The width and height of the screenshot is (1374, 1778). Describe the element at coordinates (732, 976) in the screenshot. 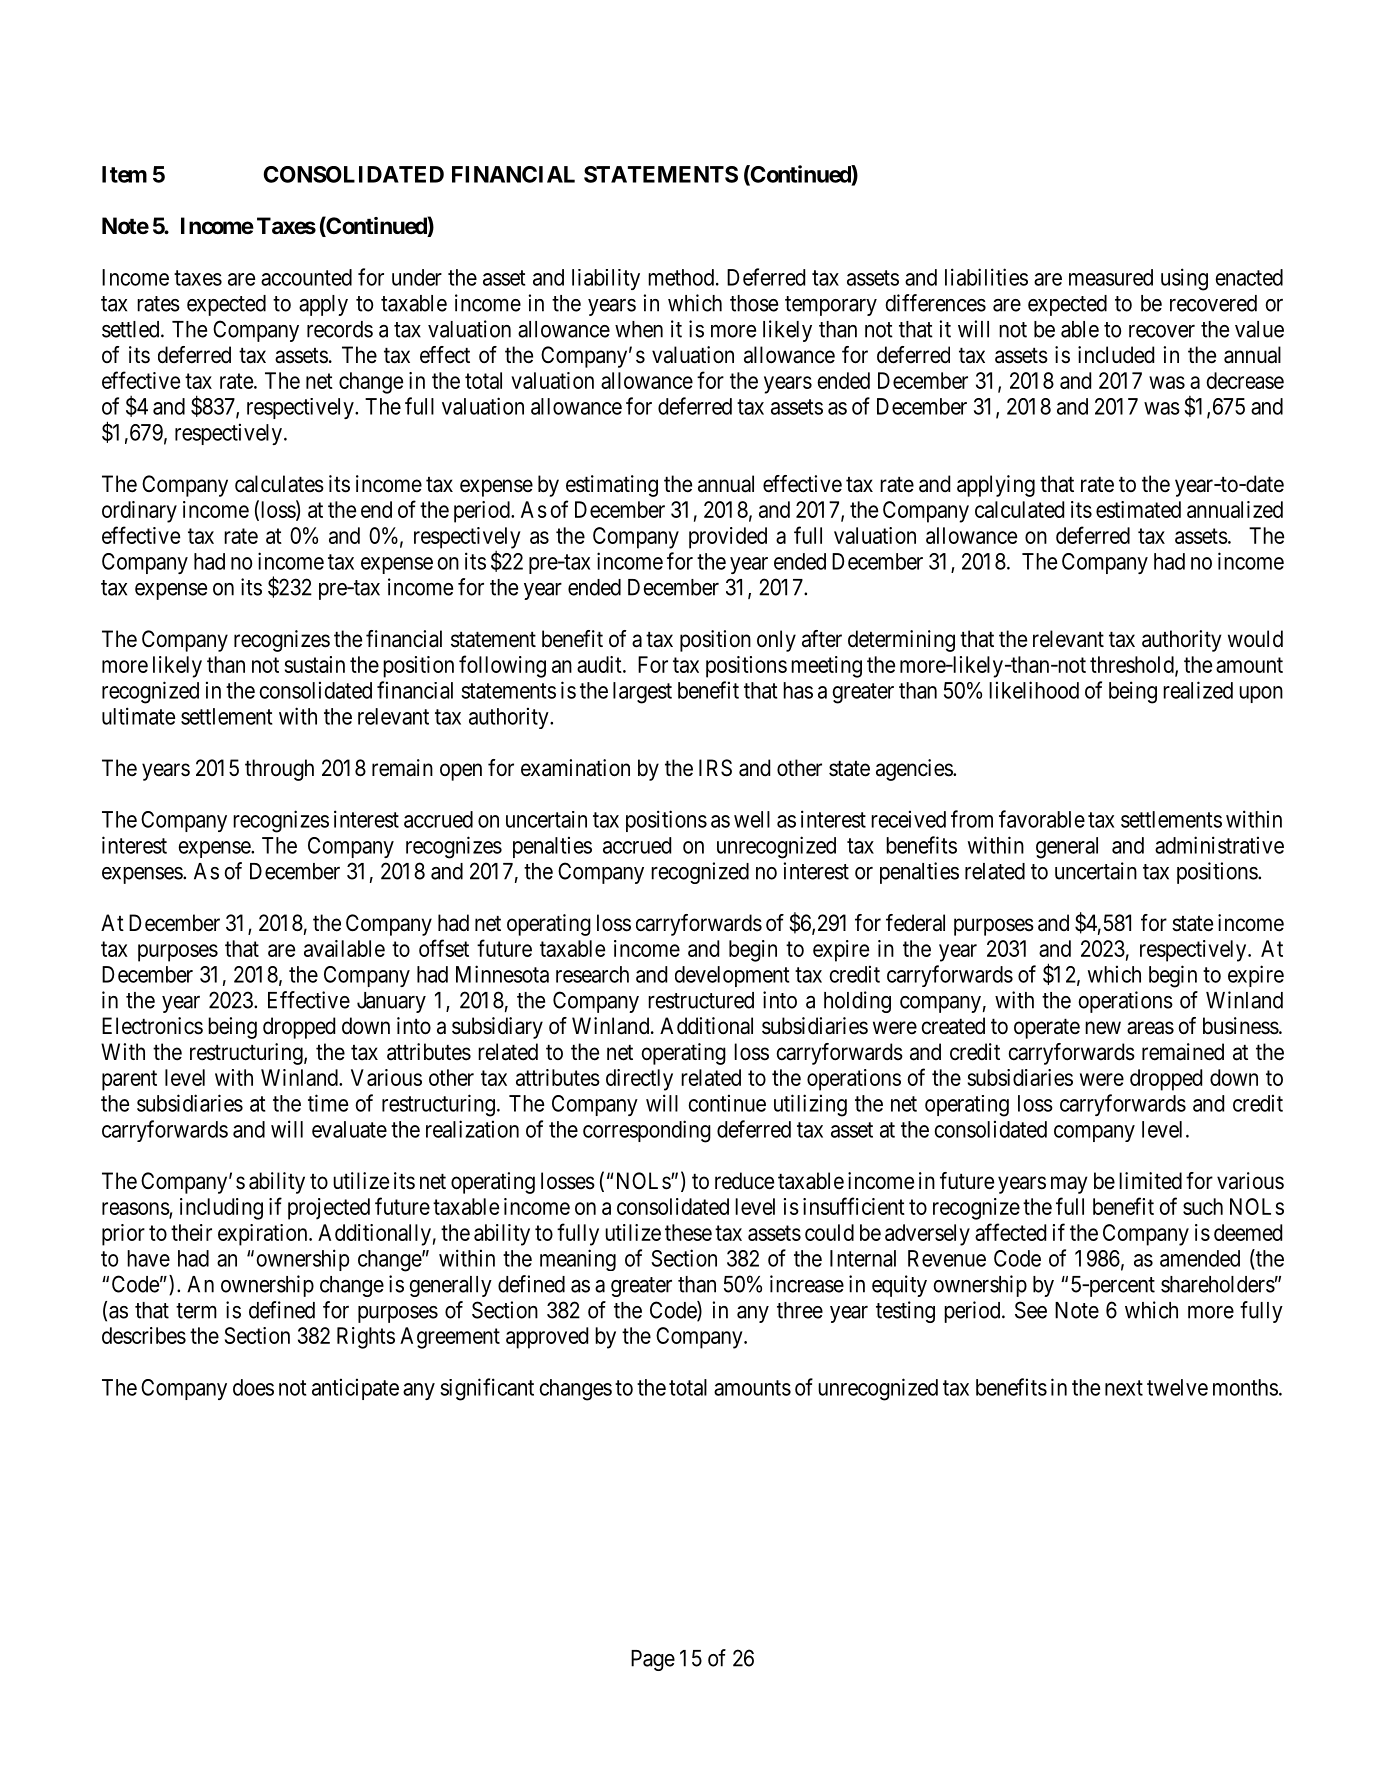

I see `development` at that location.
